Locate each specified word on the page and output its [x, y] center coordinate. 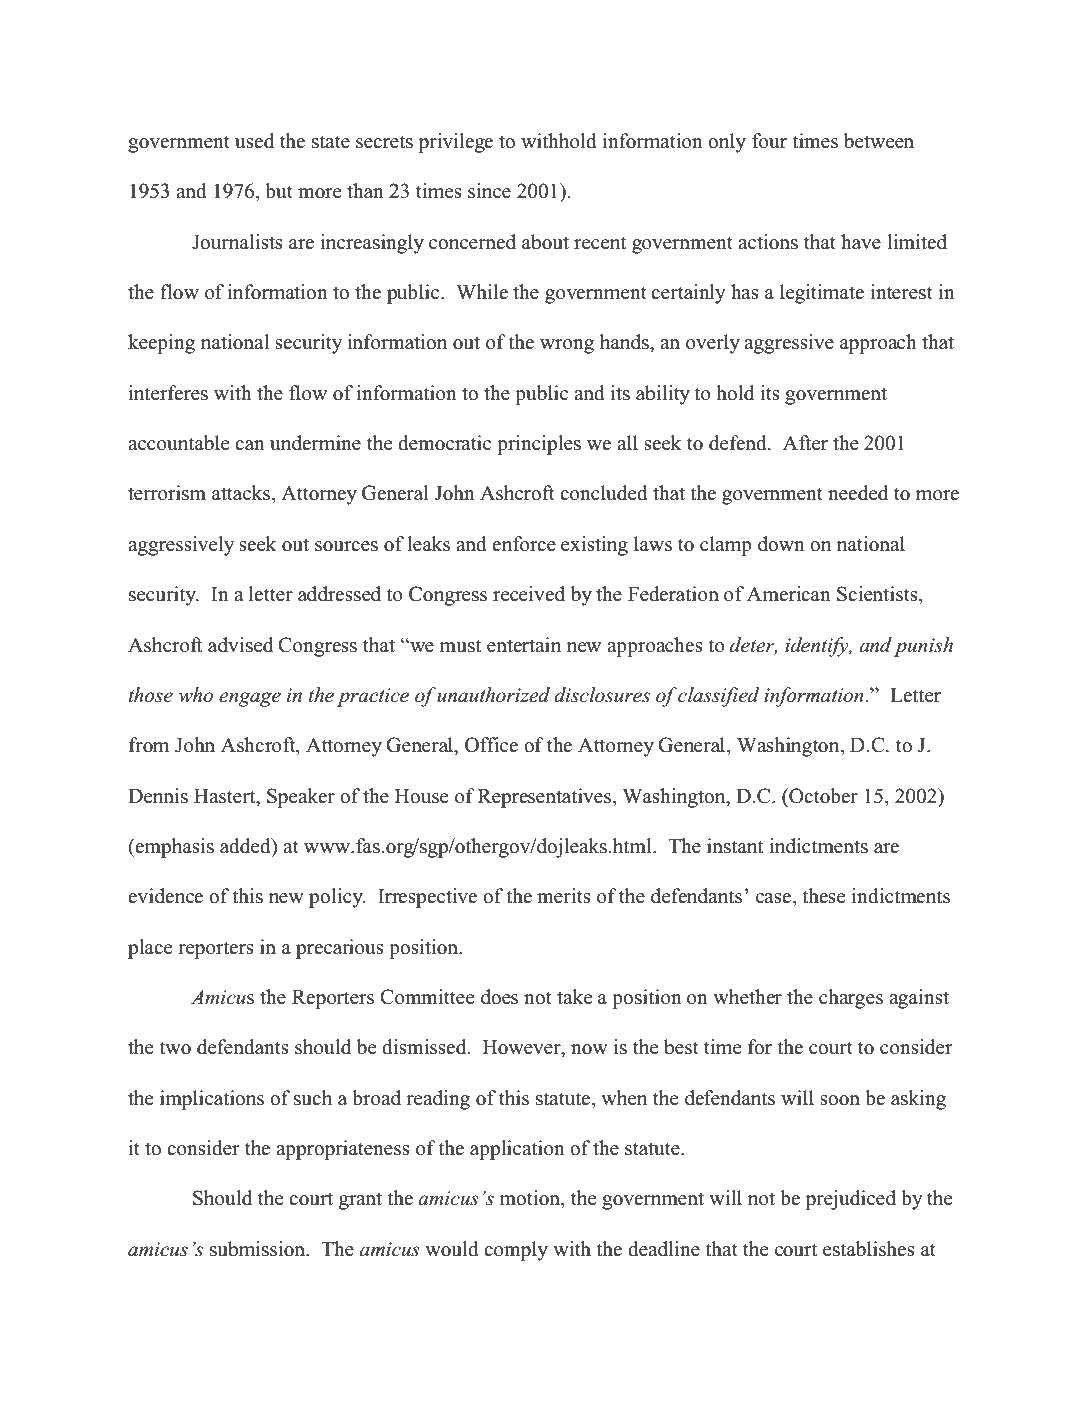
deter [753, 645]
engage [250, 699]
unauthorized [493, 695]
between [879, 141]
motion [530, 1198]
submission [258, 1249]
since [489, 191]
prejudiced [851, 1200]
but [279, 191]
